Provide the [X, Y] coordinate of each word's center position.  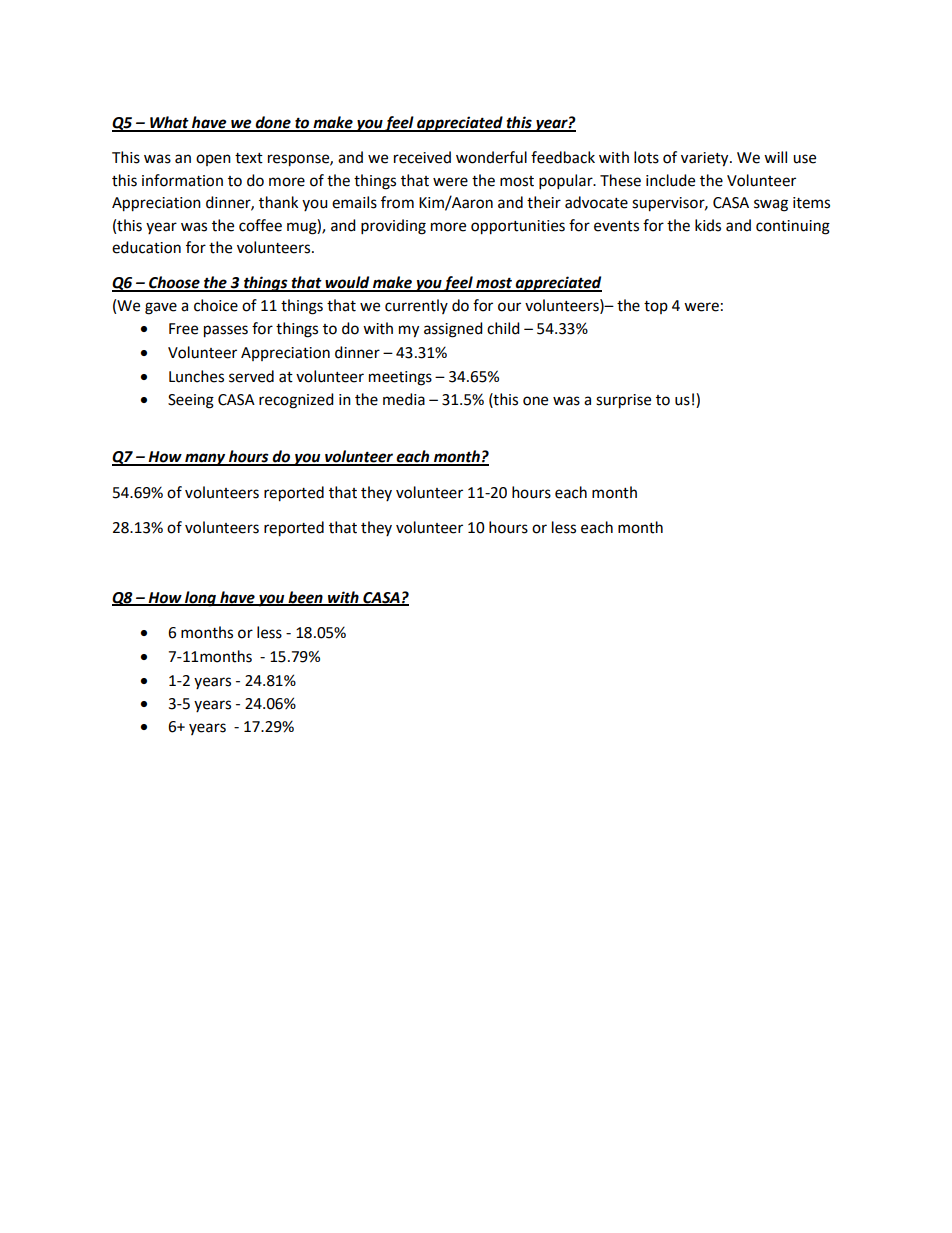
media [404, 399]
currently [416, 306]
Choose [174, 283]
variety [706, 159]
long [200, 599]
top [656, 307]
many [205, 459]
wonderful [491, 157]
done [273, 123]
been [305, 598]
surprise [623, 401]
